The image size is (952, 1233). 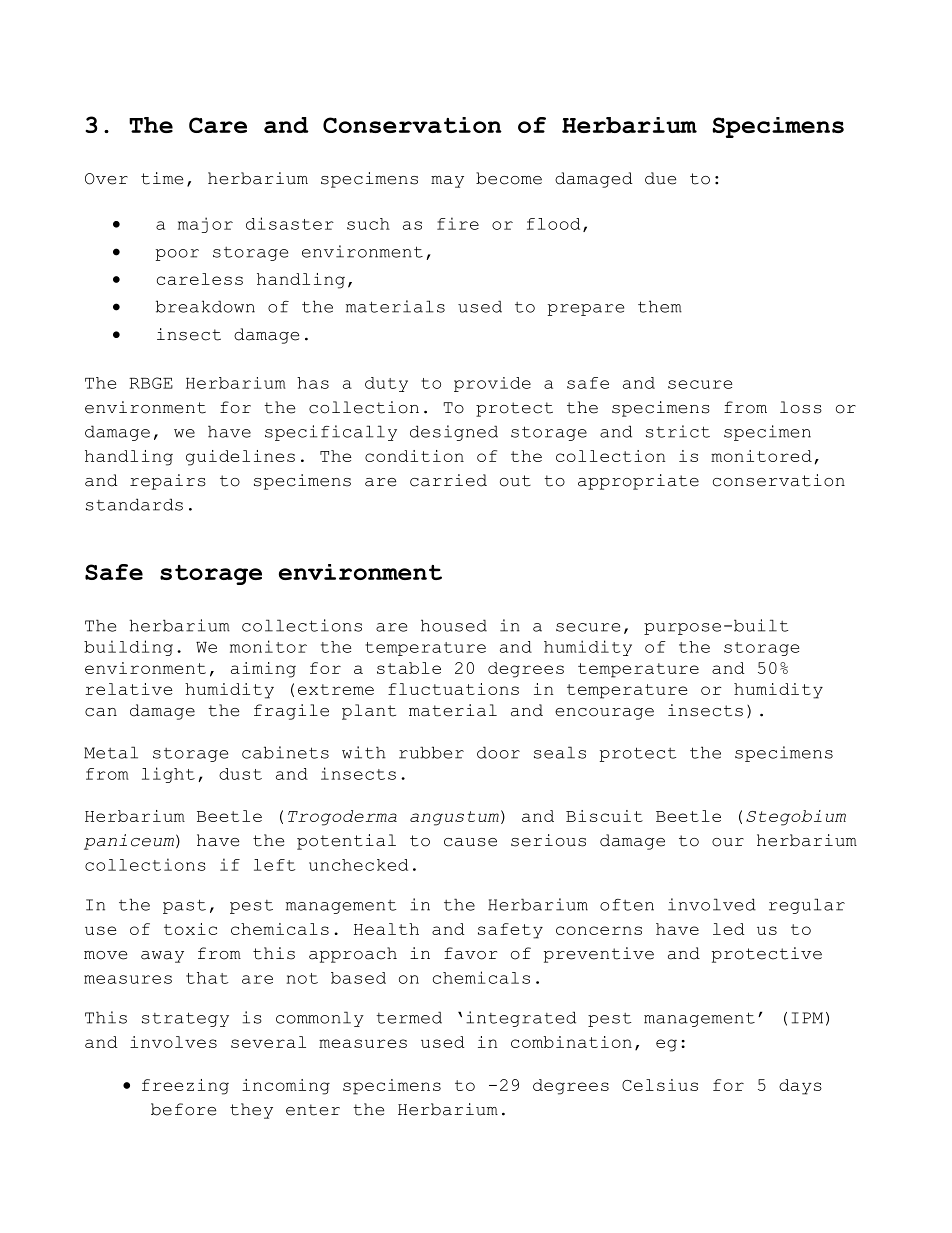 I want to click on fire, so click(x=458, y=223).
